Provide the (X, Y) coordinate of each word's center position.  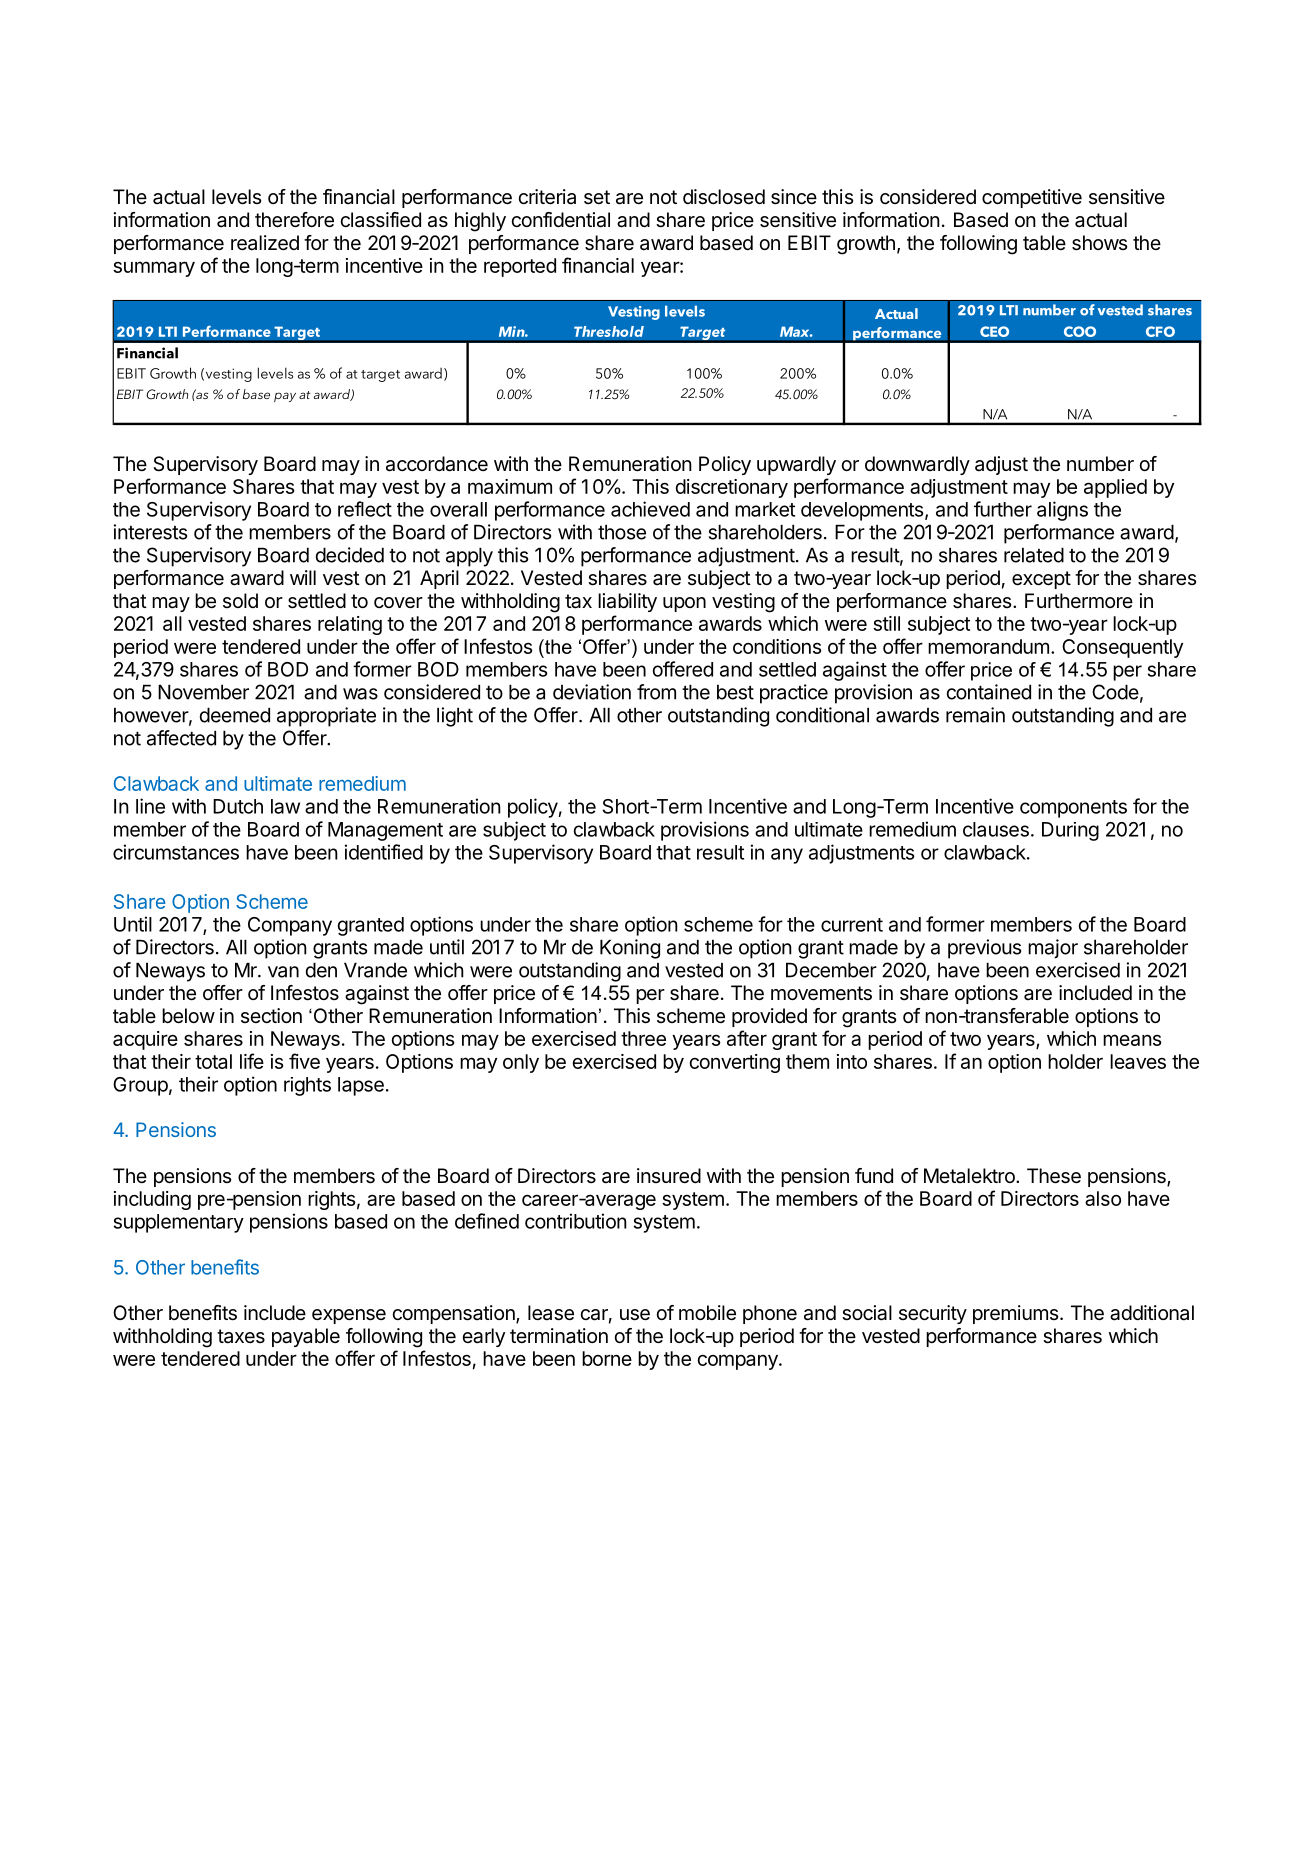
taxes (241, 1336)
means (1132, 1040)
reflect (365, 509)
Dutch (238, 806)
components (1073, 809)
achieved (650, 509)
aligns (1062, 511)
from (656, 692)
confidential (560, 220)
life (252, 1061)
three (643, 1038)
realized (265, 243)
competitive (1032, 198)
